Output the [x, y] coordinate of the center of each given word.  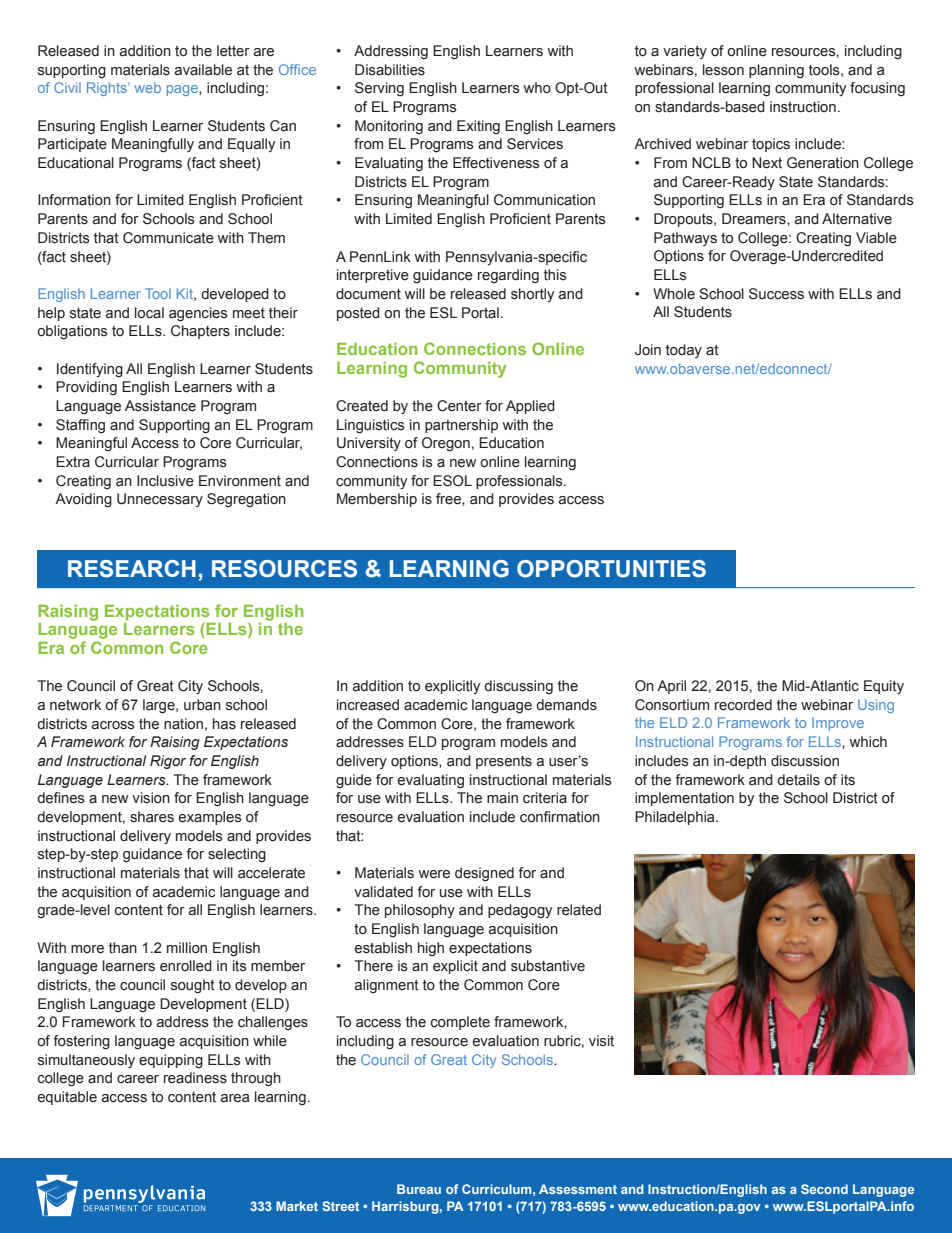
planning [776, 71]
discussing [518, 687]
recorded [743, 705]
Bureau [419, 1189]
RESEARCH [132, 569]
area [235, 1098]
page [183, 90]
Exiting [478, 127]
